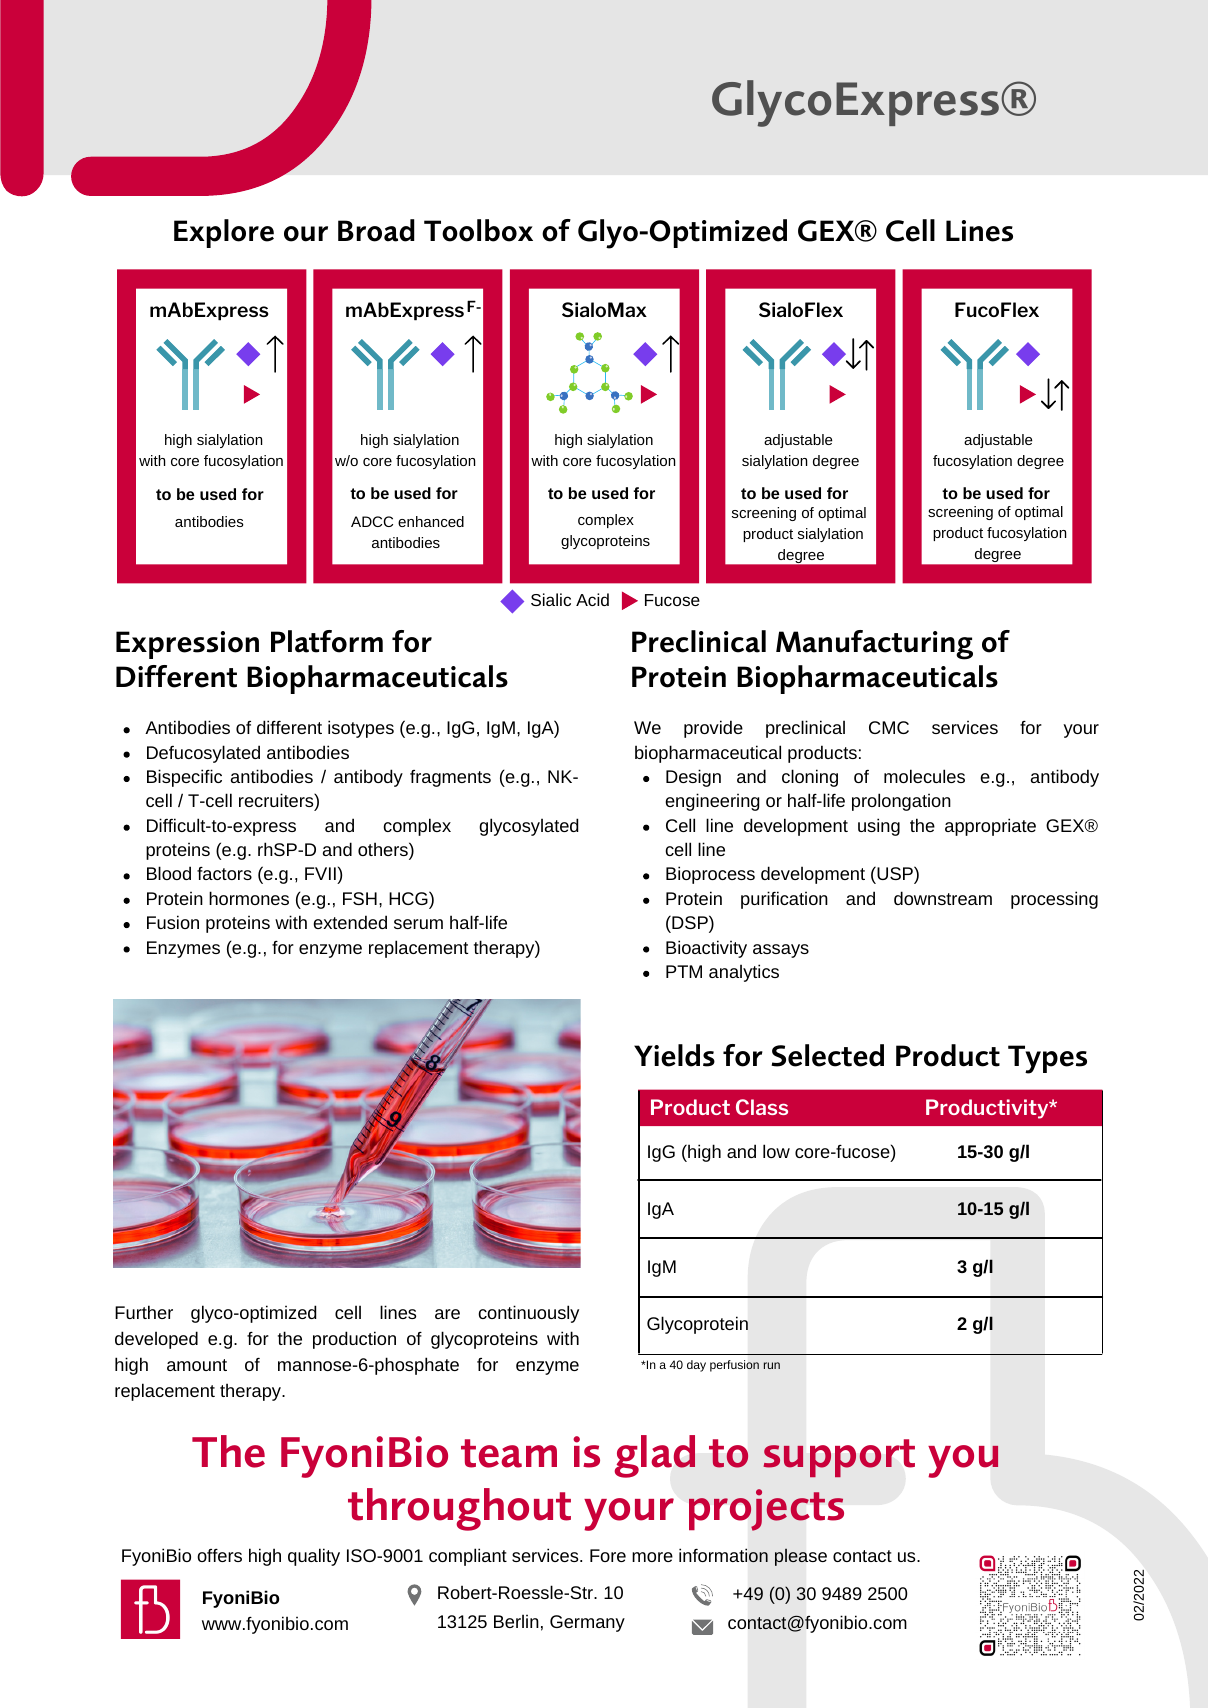  What do you see at coordinates (219, 1555) in the image?
I see `offers` at bounding box center [219, 1555].
